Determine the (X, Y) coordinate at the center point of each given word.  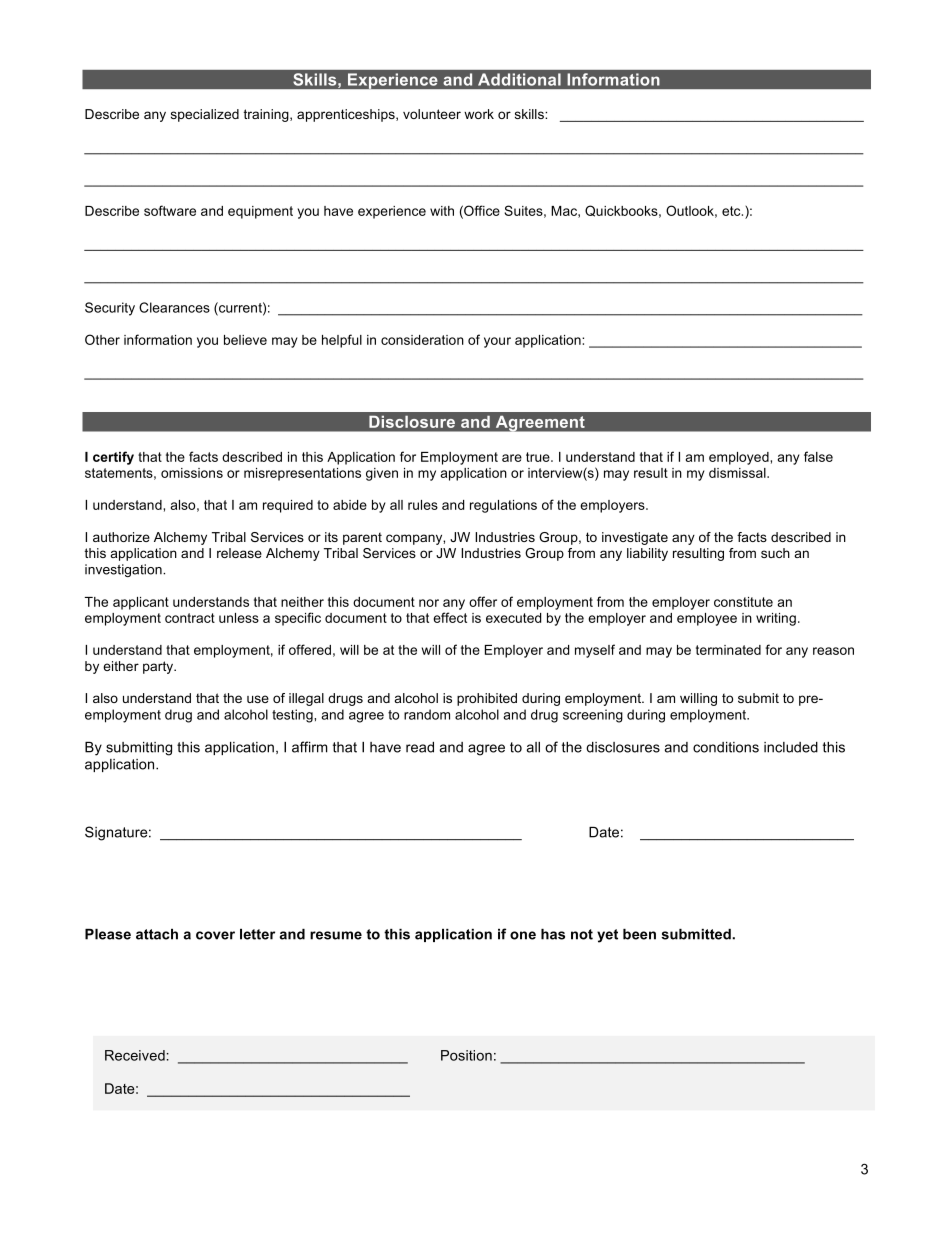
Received (135, 1055)
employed (740, 458)
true (539, 457)
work (479, 114)
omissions (192, 473)
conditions (726, 747)
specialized (205, 115)
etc (732, 211)
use (258, 699)
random (427, 714)
